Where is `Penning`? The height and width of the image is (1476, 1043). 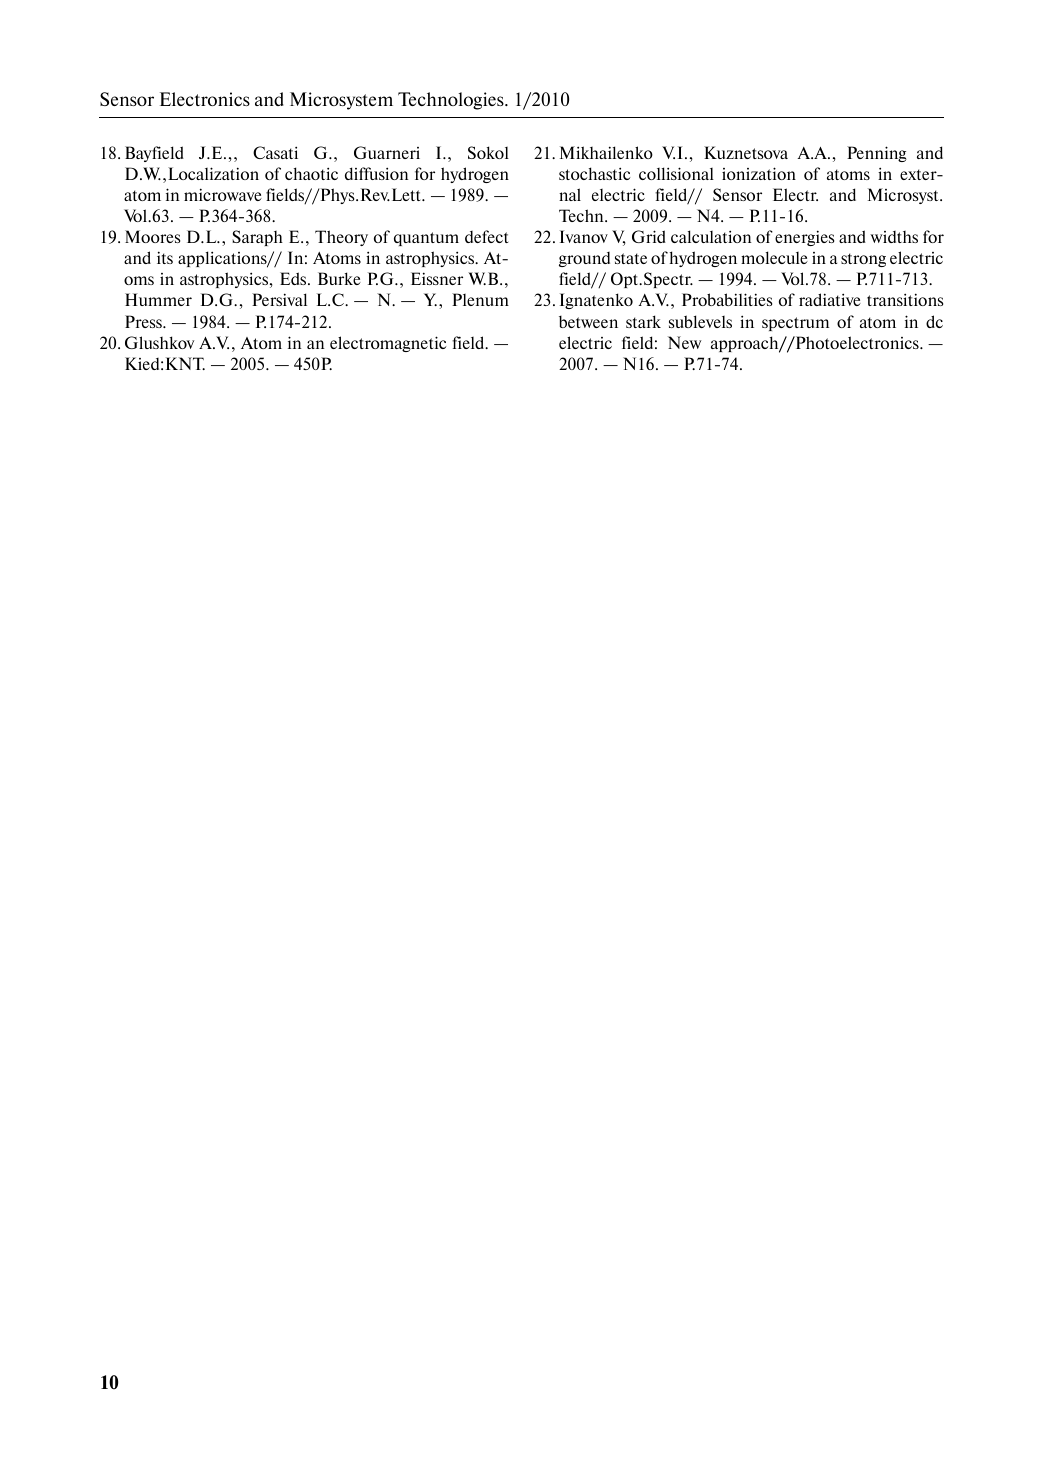
Penning is located at coordinates (877, 154).
